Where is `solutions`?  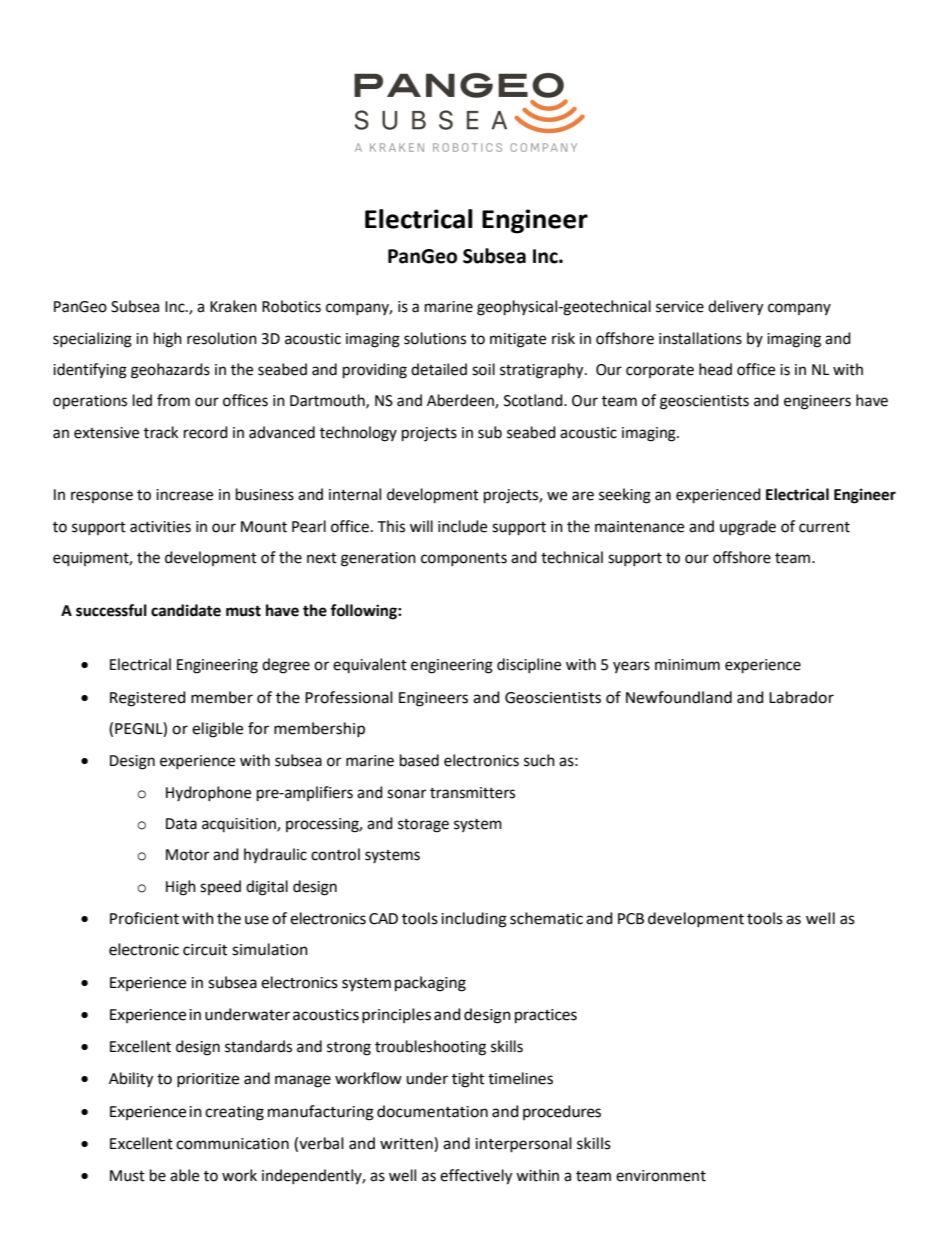
solutions is located at coordinates (435, 338).
